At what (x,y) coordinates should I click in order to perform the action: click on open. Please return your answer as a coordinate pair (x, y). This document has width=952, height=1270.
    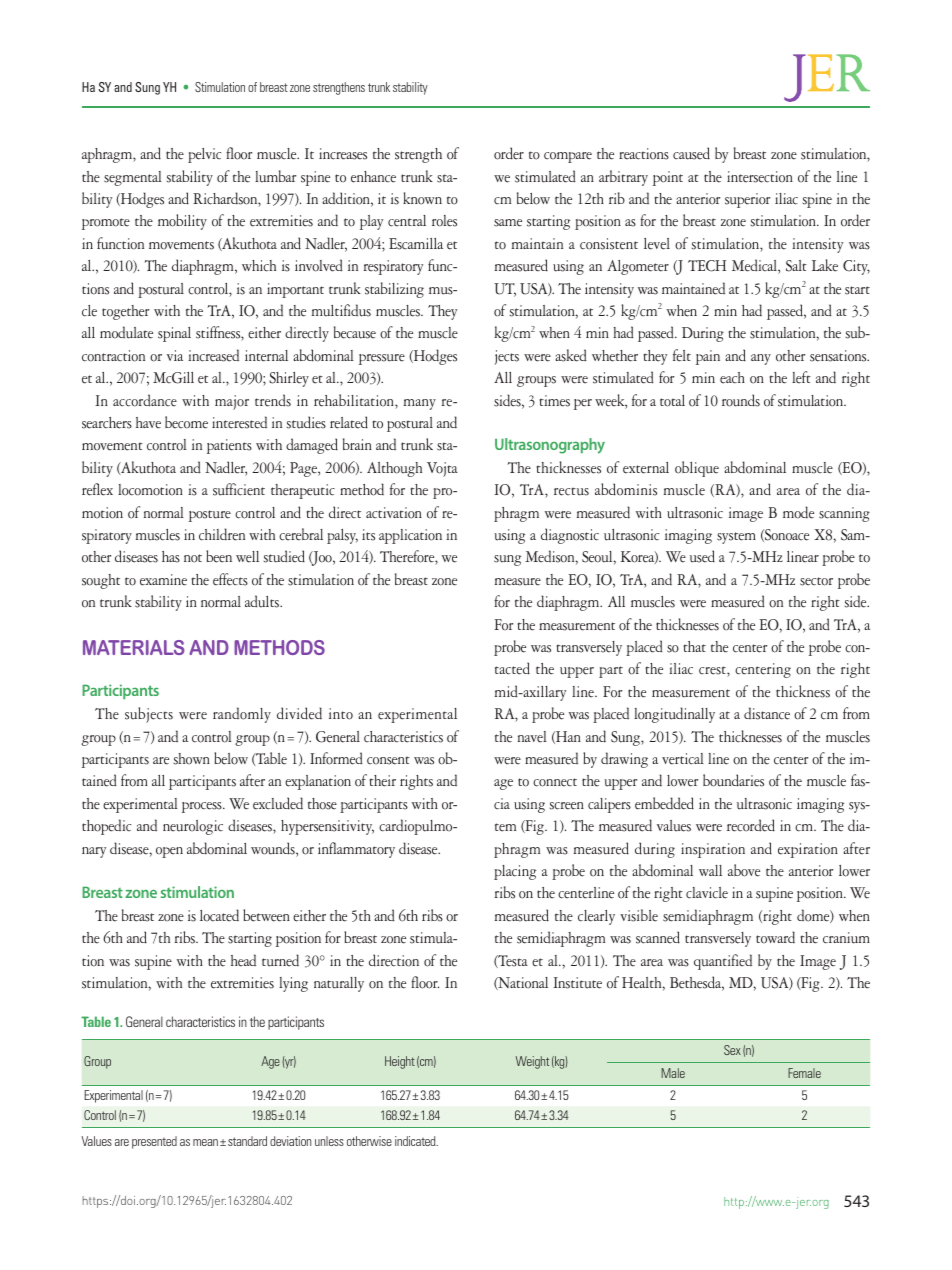
    Looking at the image, I should click on (169, 852).
